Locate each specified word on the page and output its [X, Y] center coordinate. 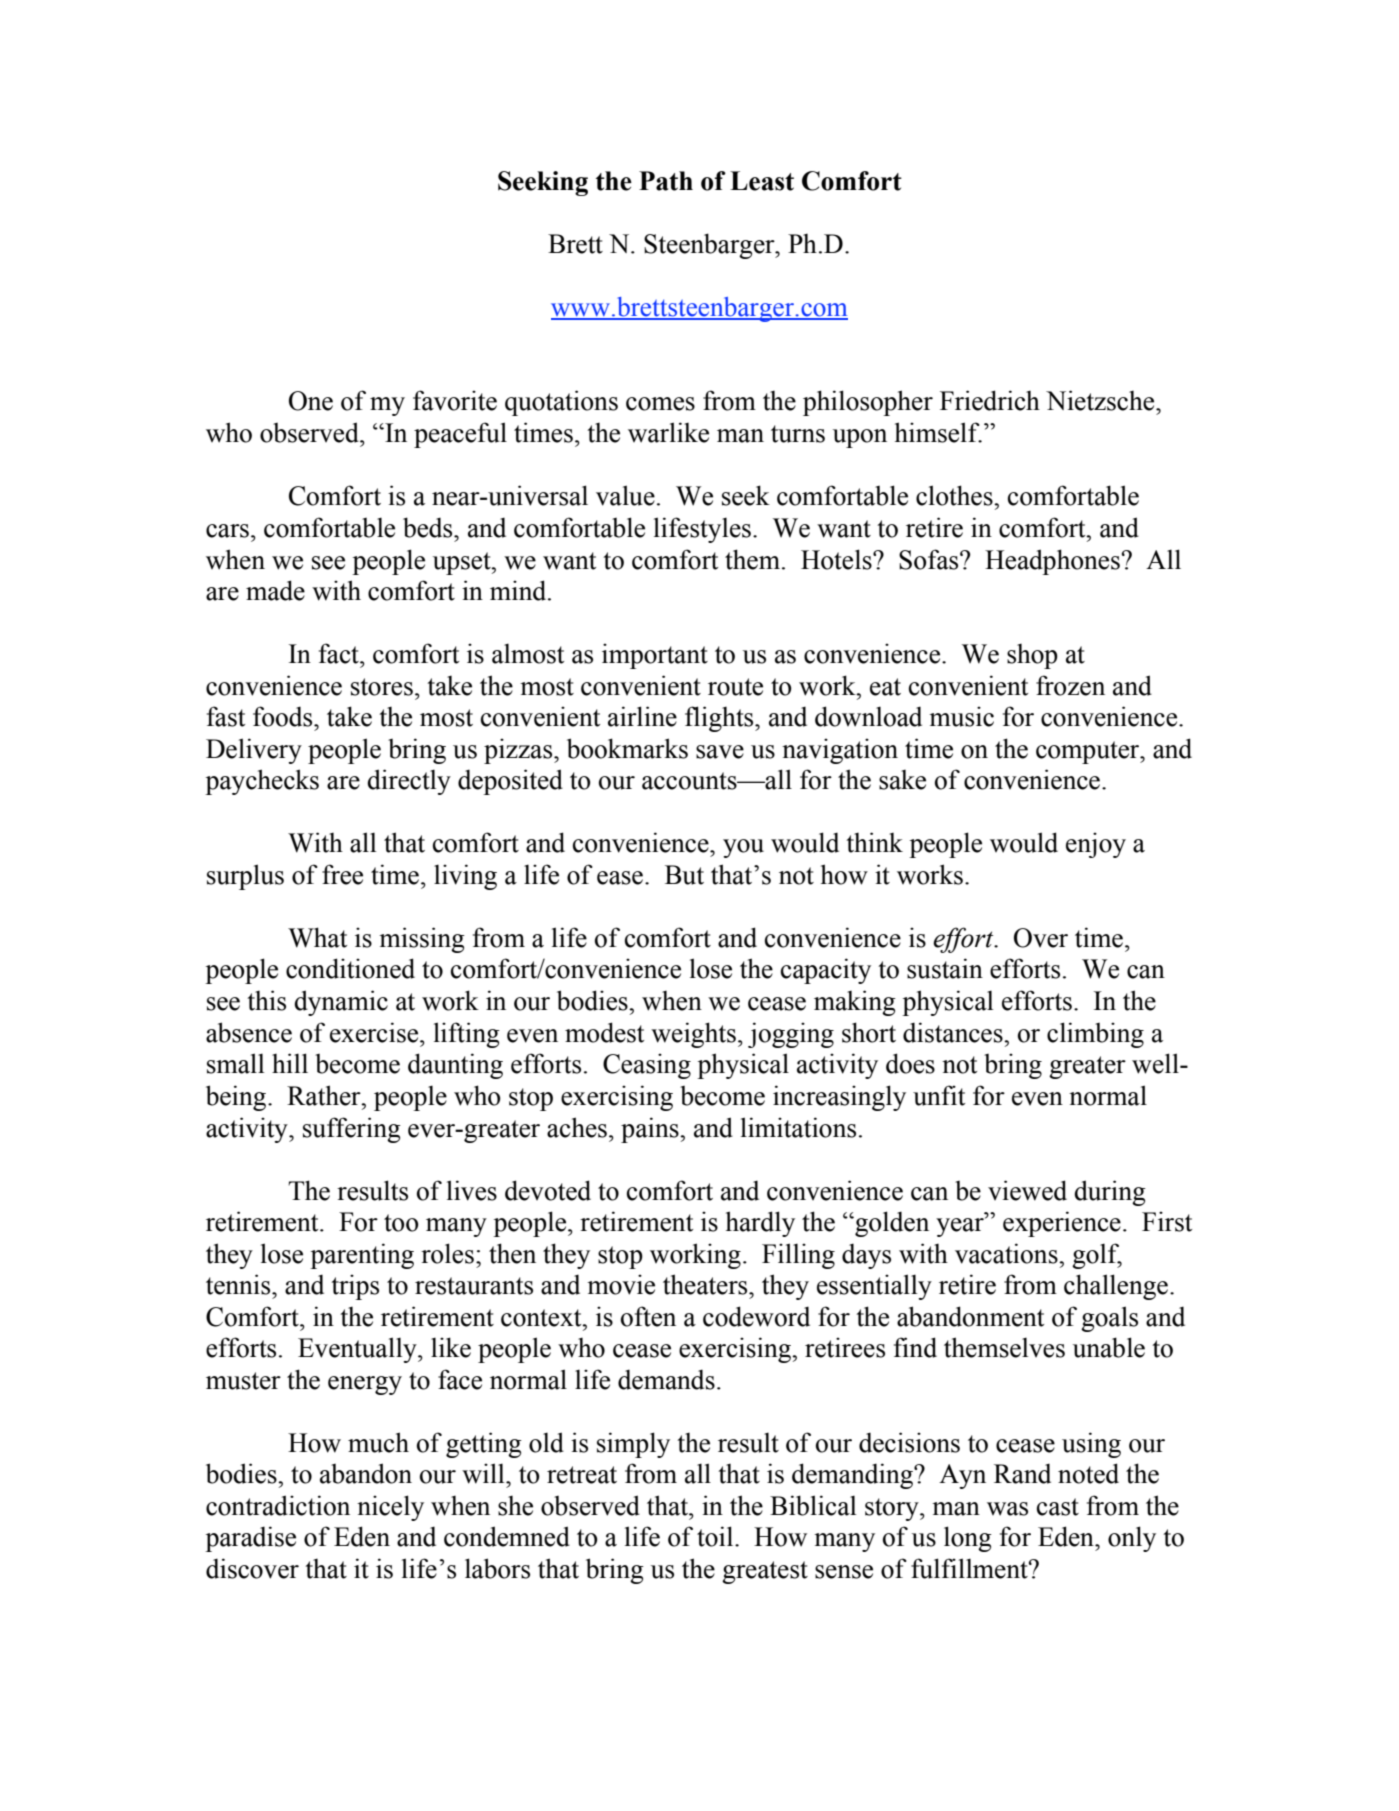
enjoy [1096, 845]
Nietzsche [1101, 400]
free [342, 874]
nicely [390, 1508]
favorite [455, 400]
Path [666, 181]
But [684, 875]
